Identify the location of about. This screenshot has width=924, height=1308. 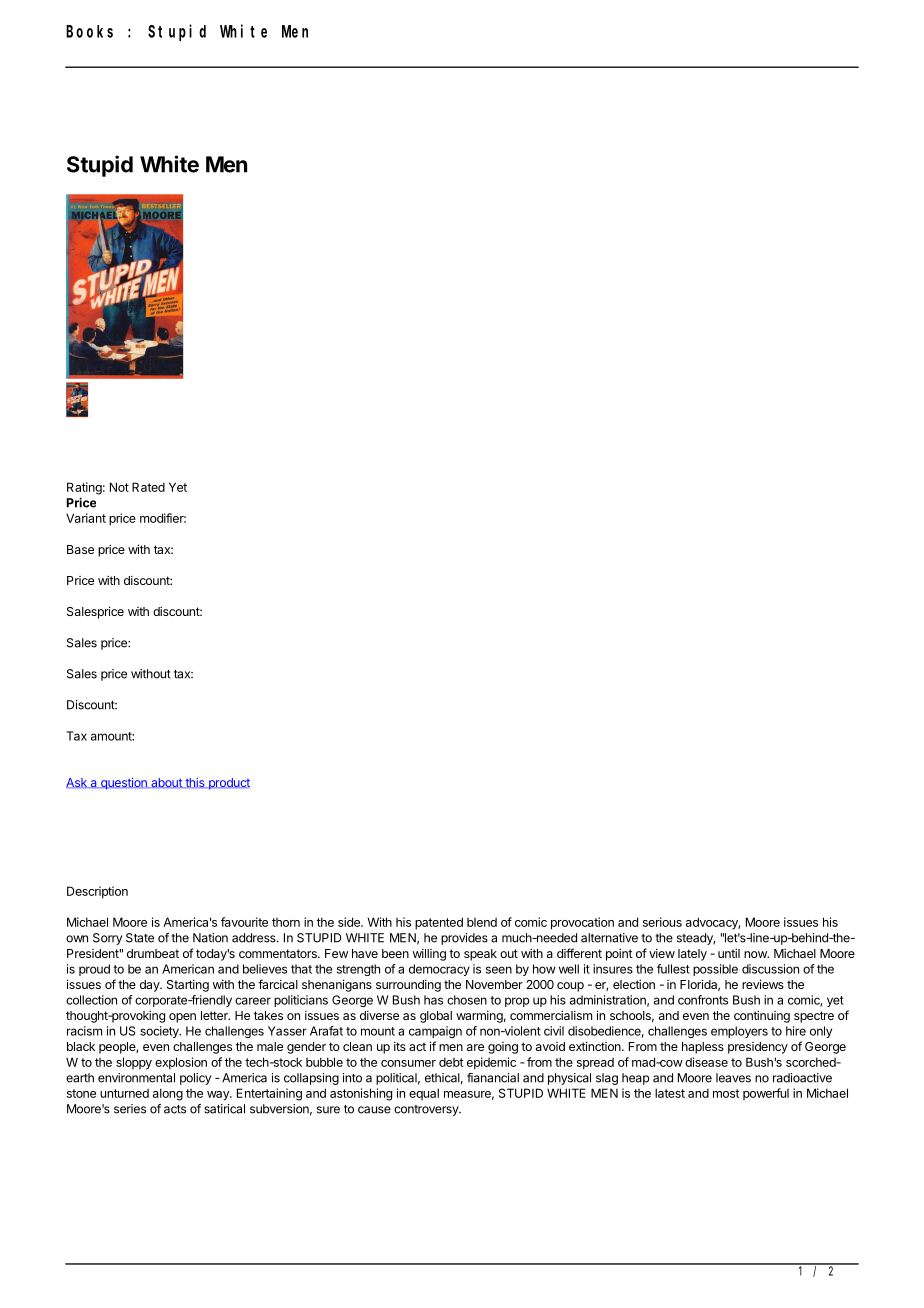
(166, 783).
